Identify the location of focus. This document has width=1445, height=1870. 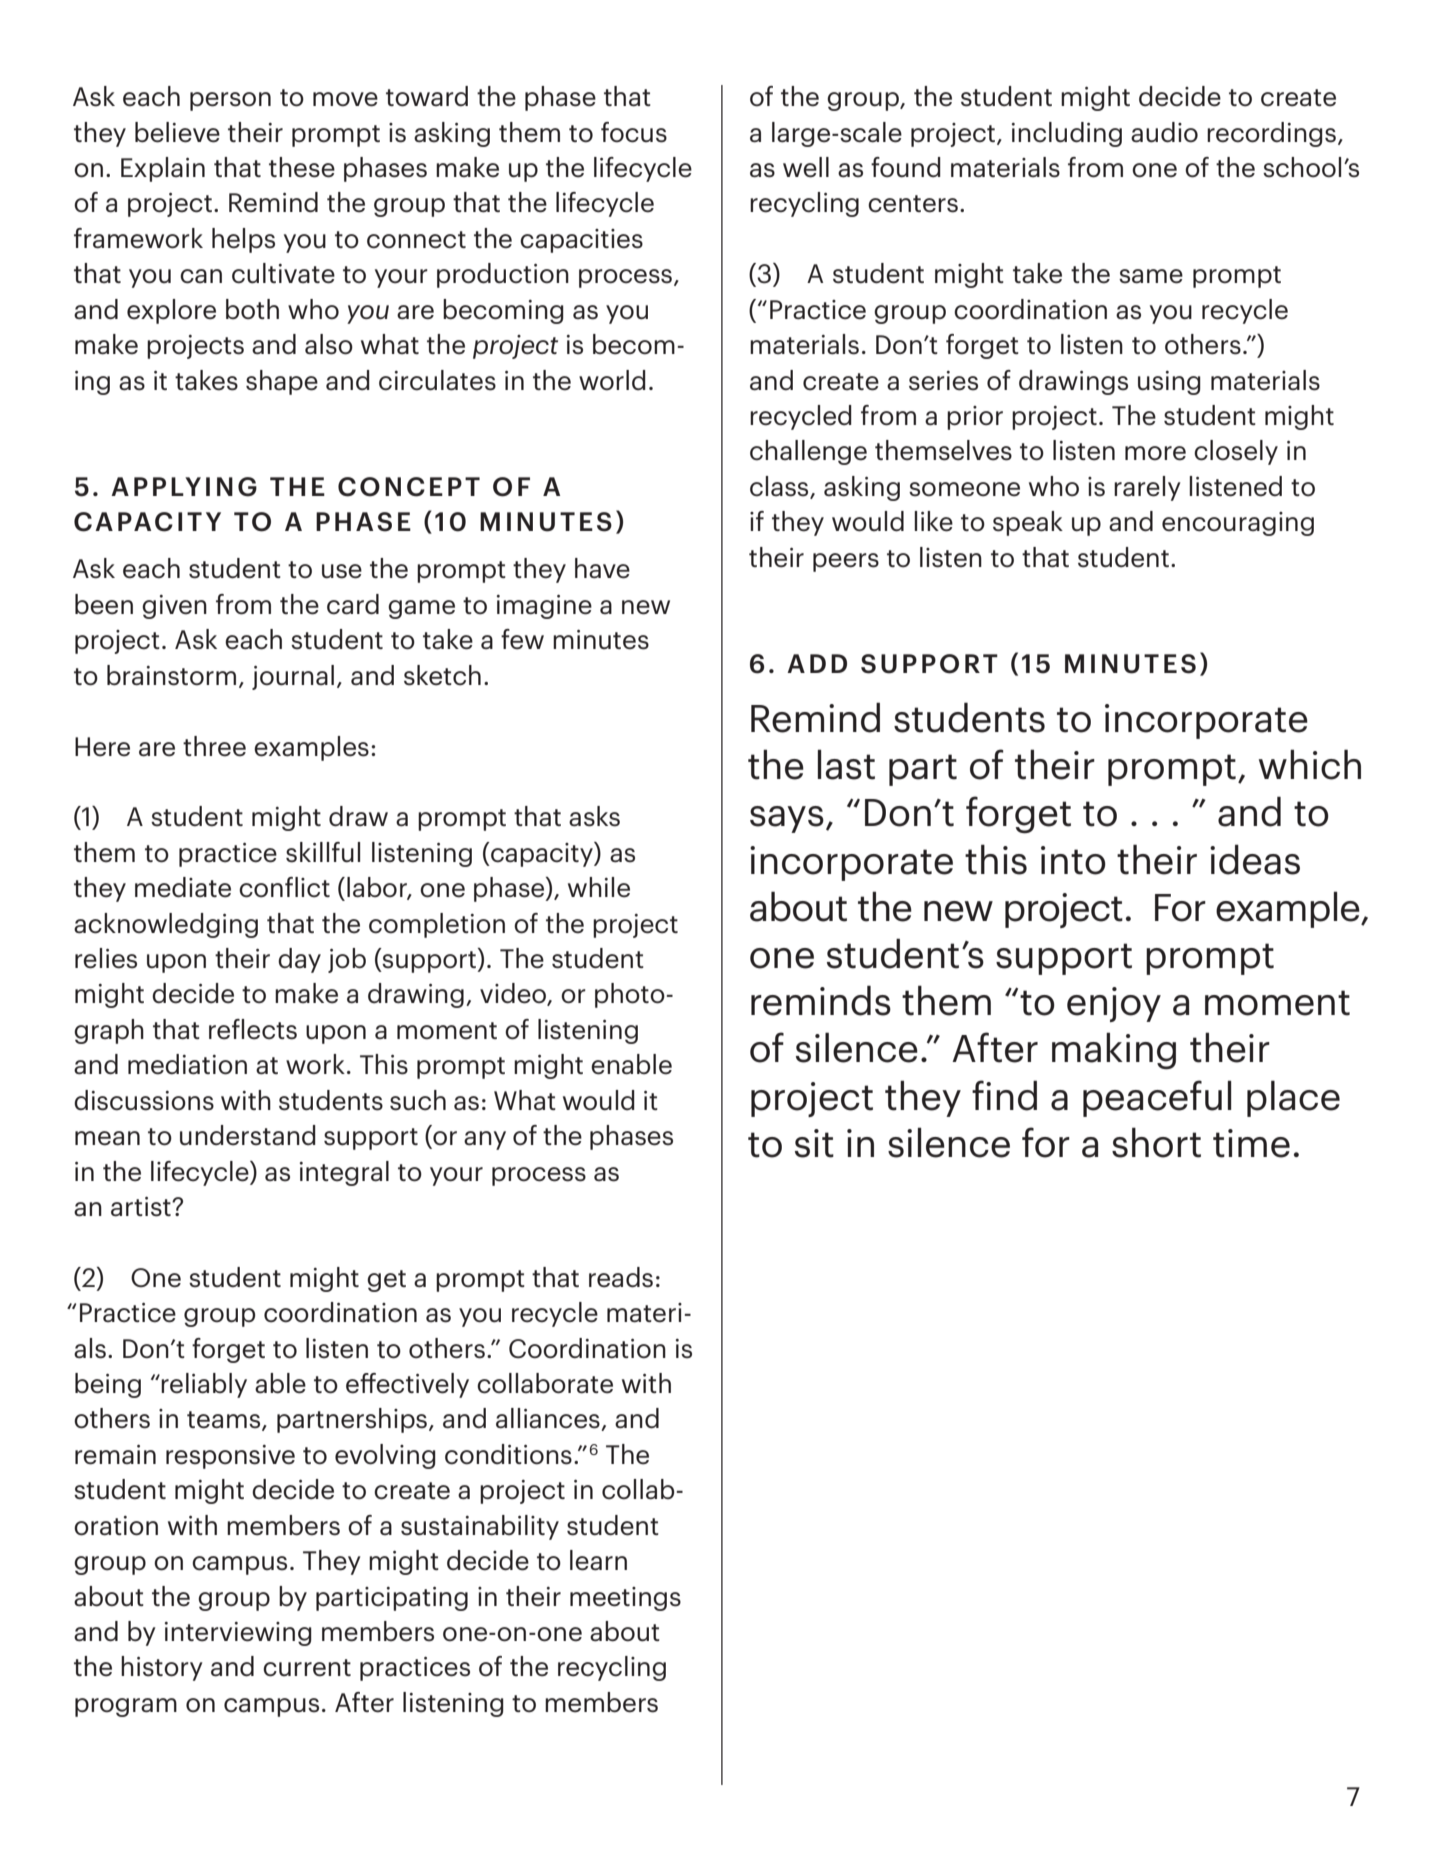
(634, 132).
